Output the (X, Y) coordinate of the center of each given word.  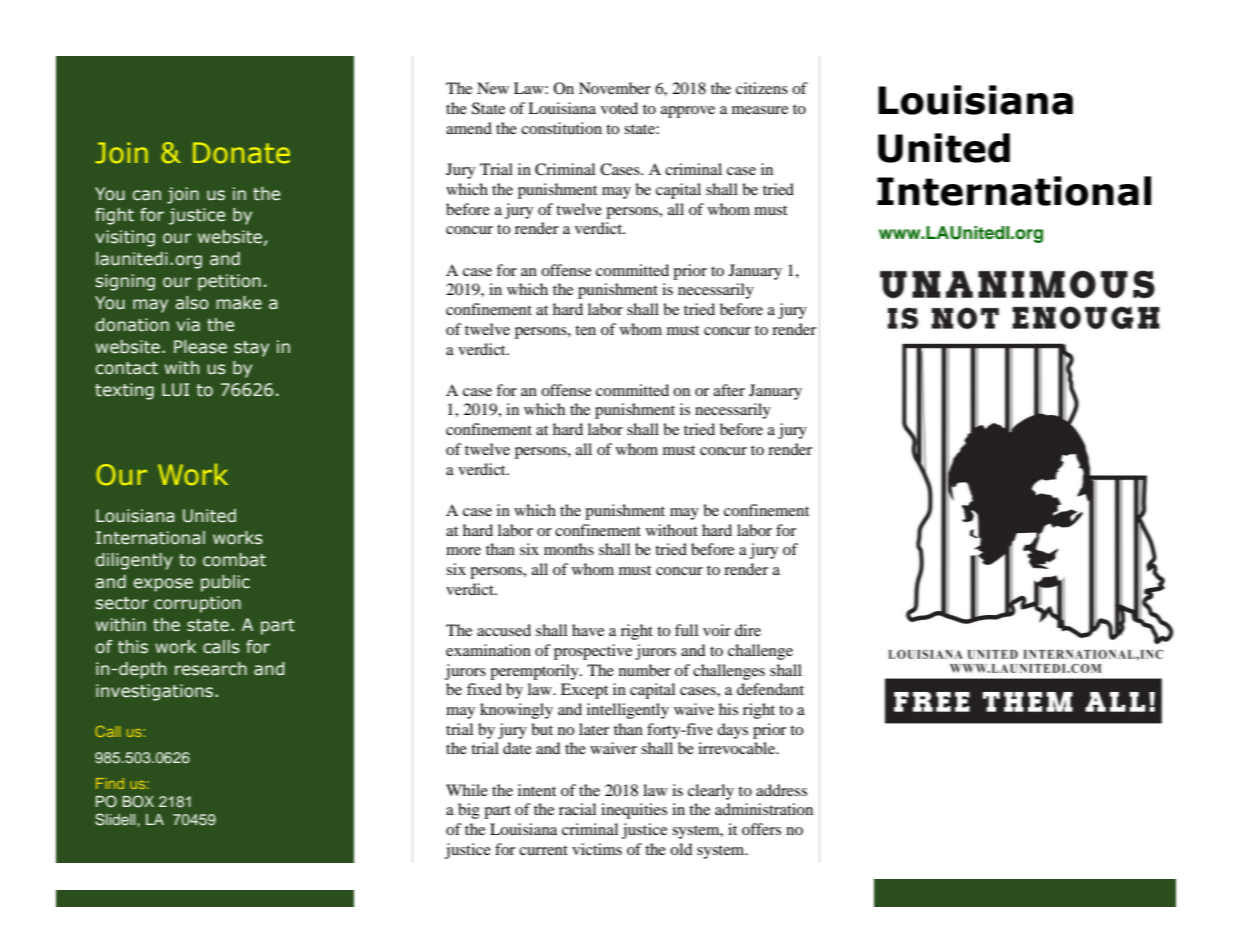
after (729, 390)
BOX (138, 801)
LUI (175, 390)
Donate (241, 153)
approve (688, 112)
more (463, 551)
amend (469, 128)
